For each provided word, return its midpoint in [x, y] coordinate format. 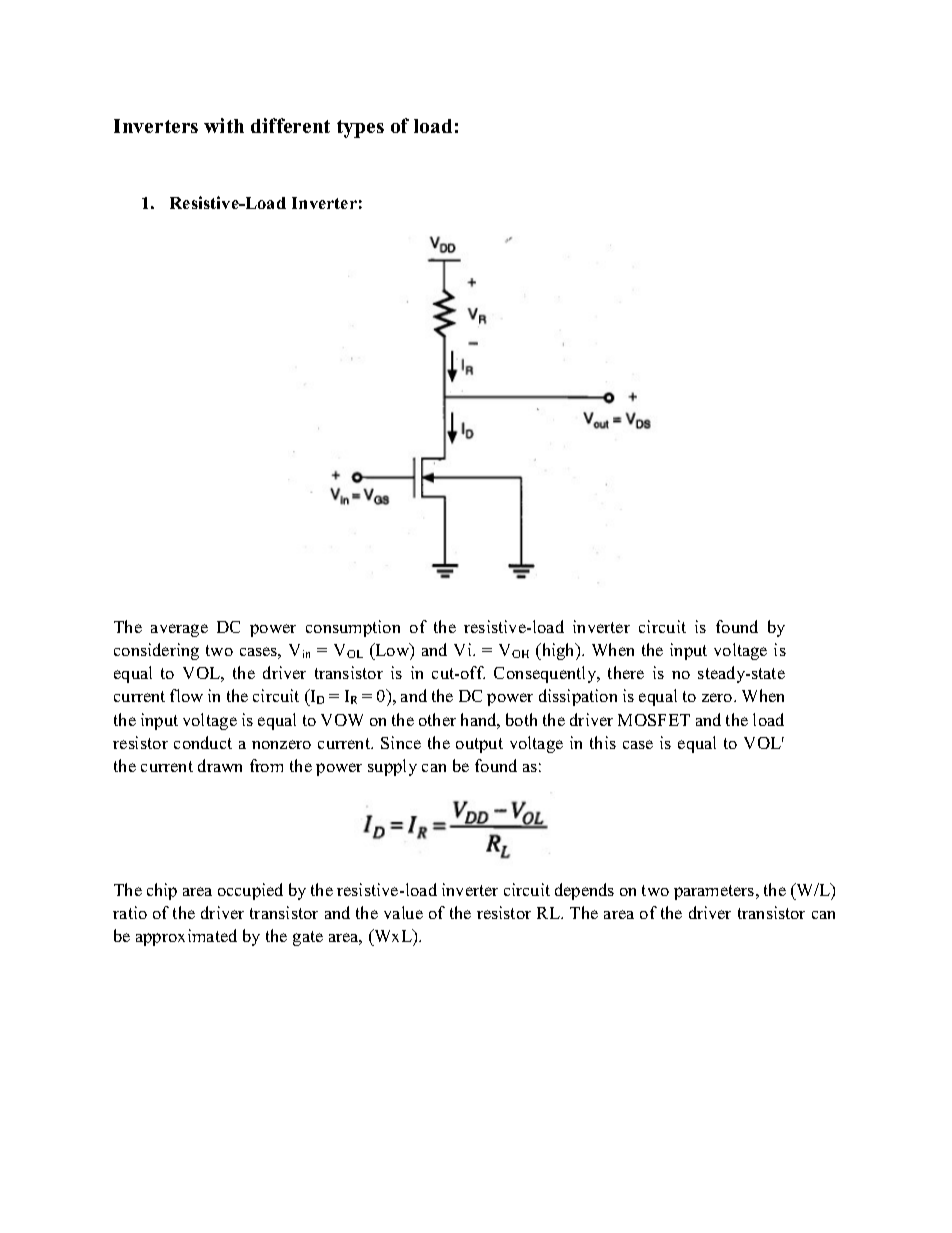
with [224, 125]
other [437, 719]
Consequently [546, 674]
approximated [186, 937]
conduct [203, 742]
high [559, 651]
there [626, 672]
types [360, 129]
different [290, 125]
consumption [353, 628]
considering [156, 651]
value [403, 912]
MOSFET [654, 720]
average [179, 630]
